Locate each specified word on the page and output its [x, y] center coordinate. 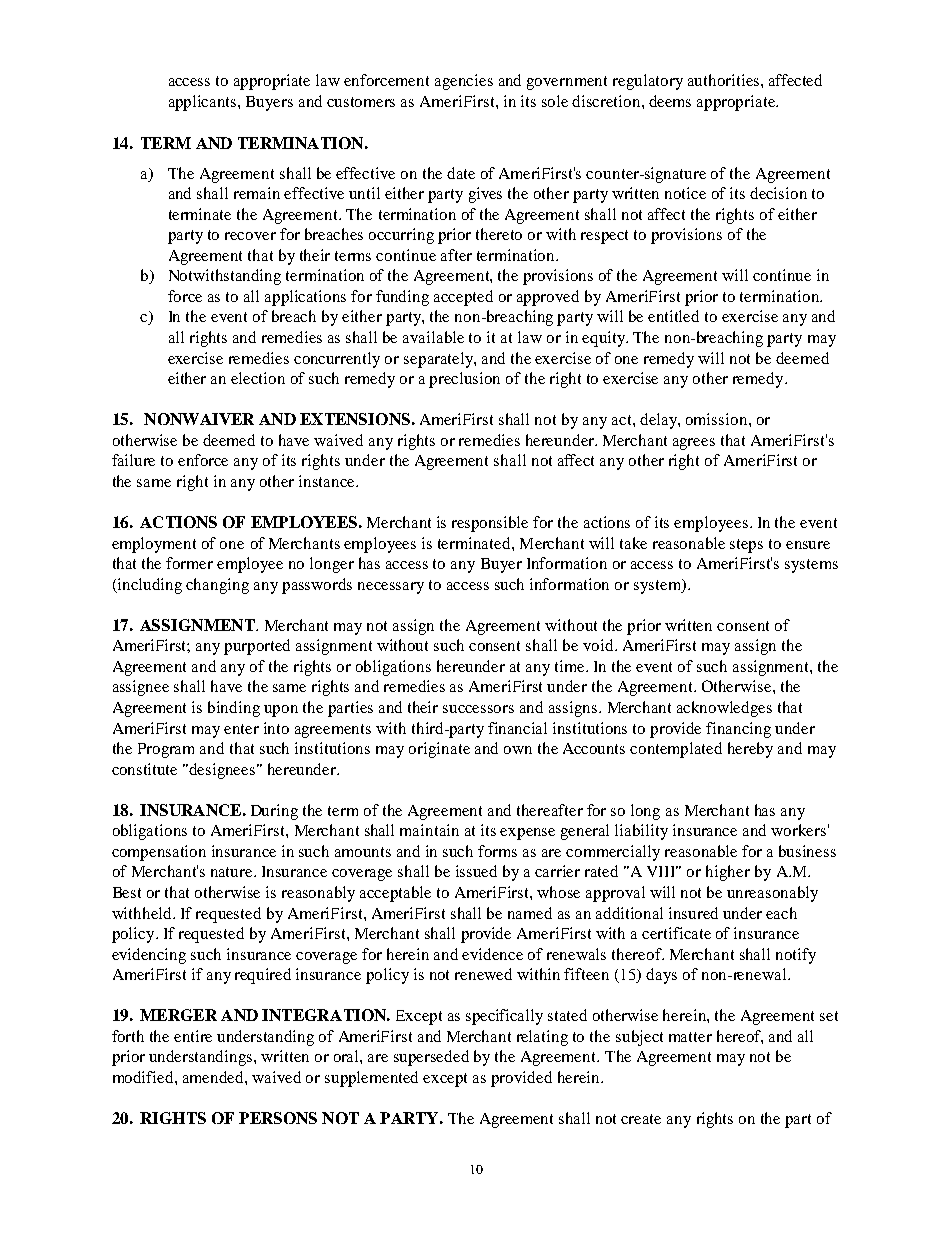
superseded [431, 1058]
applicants [204, 103]
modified [144, 1077]
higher [728, 873]
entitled [673, 316]
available [433, 337]
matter [690, 1037]
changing [217, 586]
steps [746, 546]
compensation [159, 853]
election [258, 378]
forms [497, 851]
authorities [725, 80]
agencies [464, 82]
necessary [391, 588]
